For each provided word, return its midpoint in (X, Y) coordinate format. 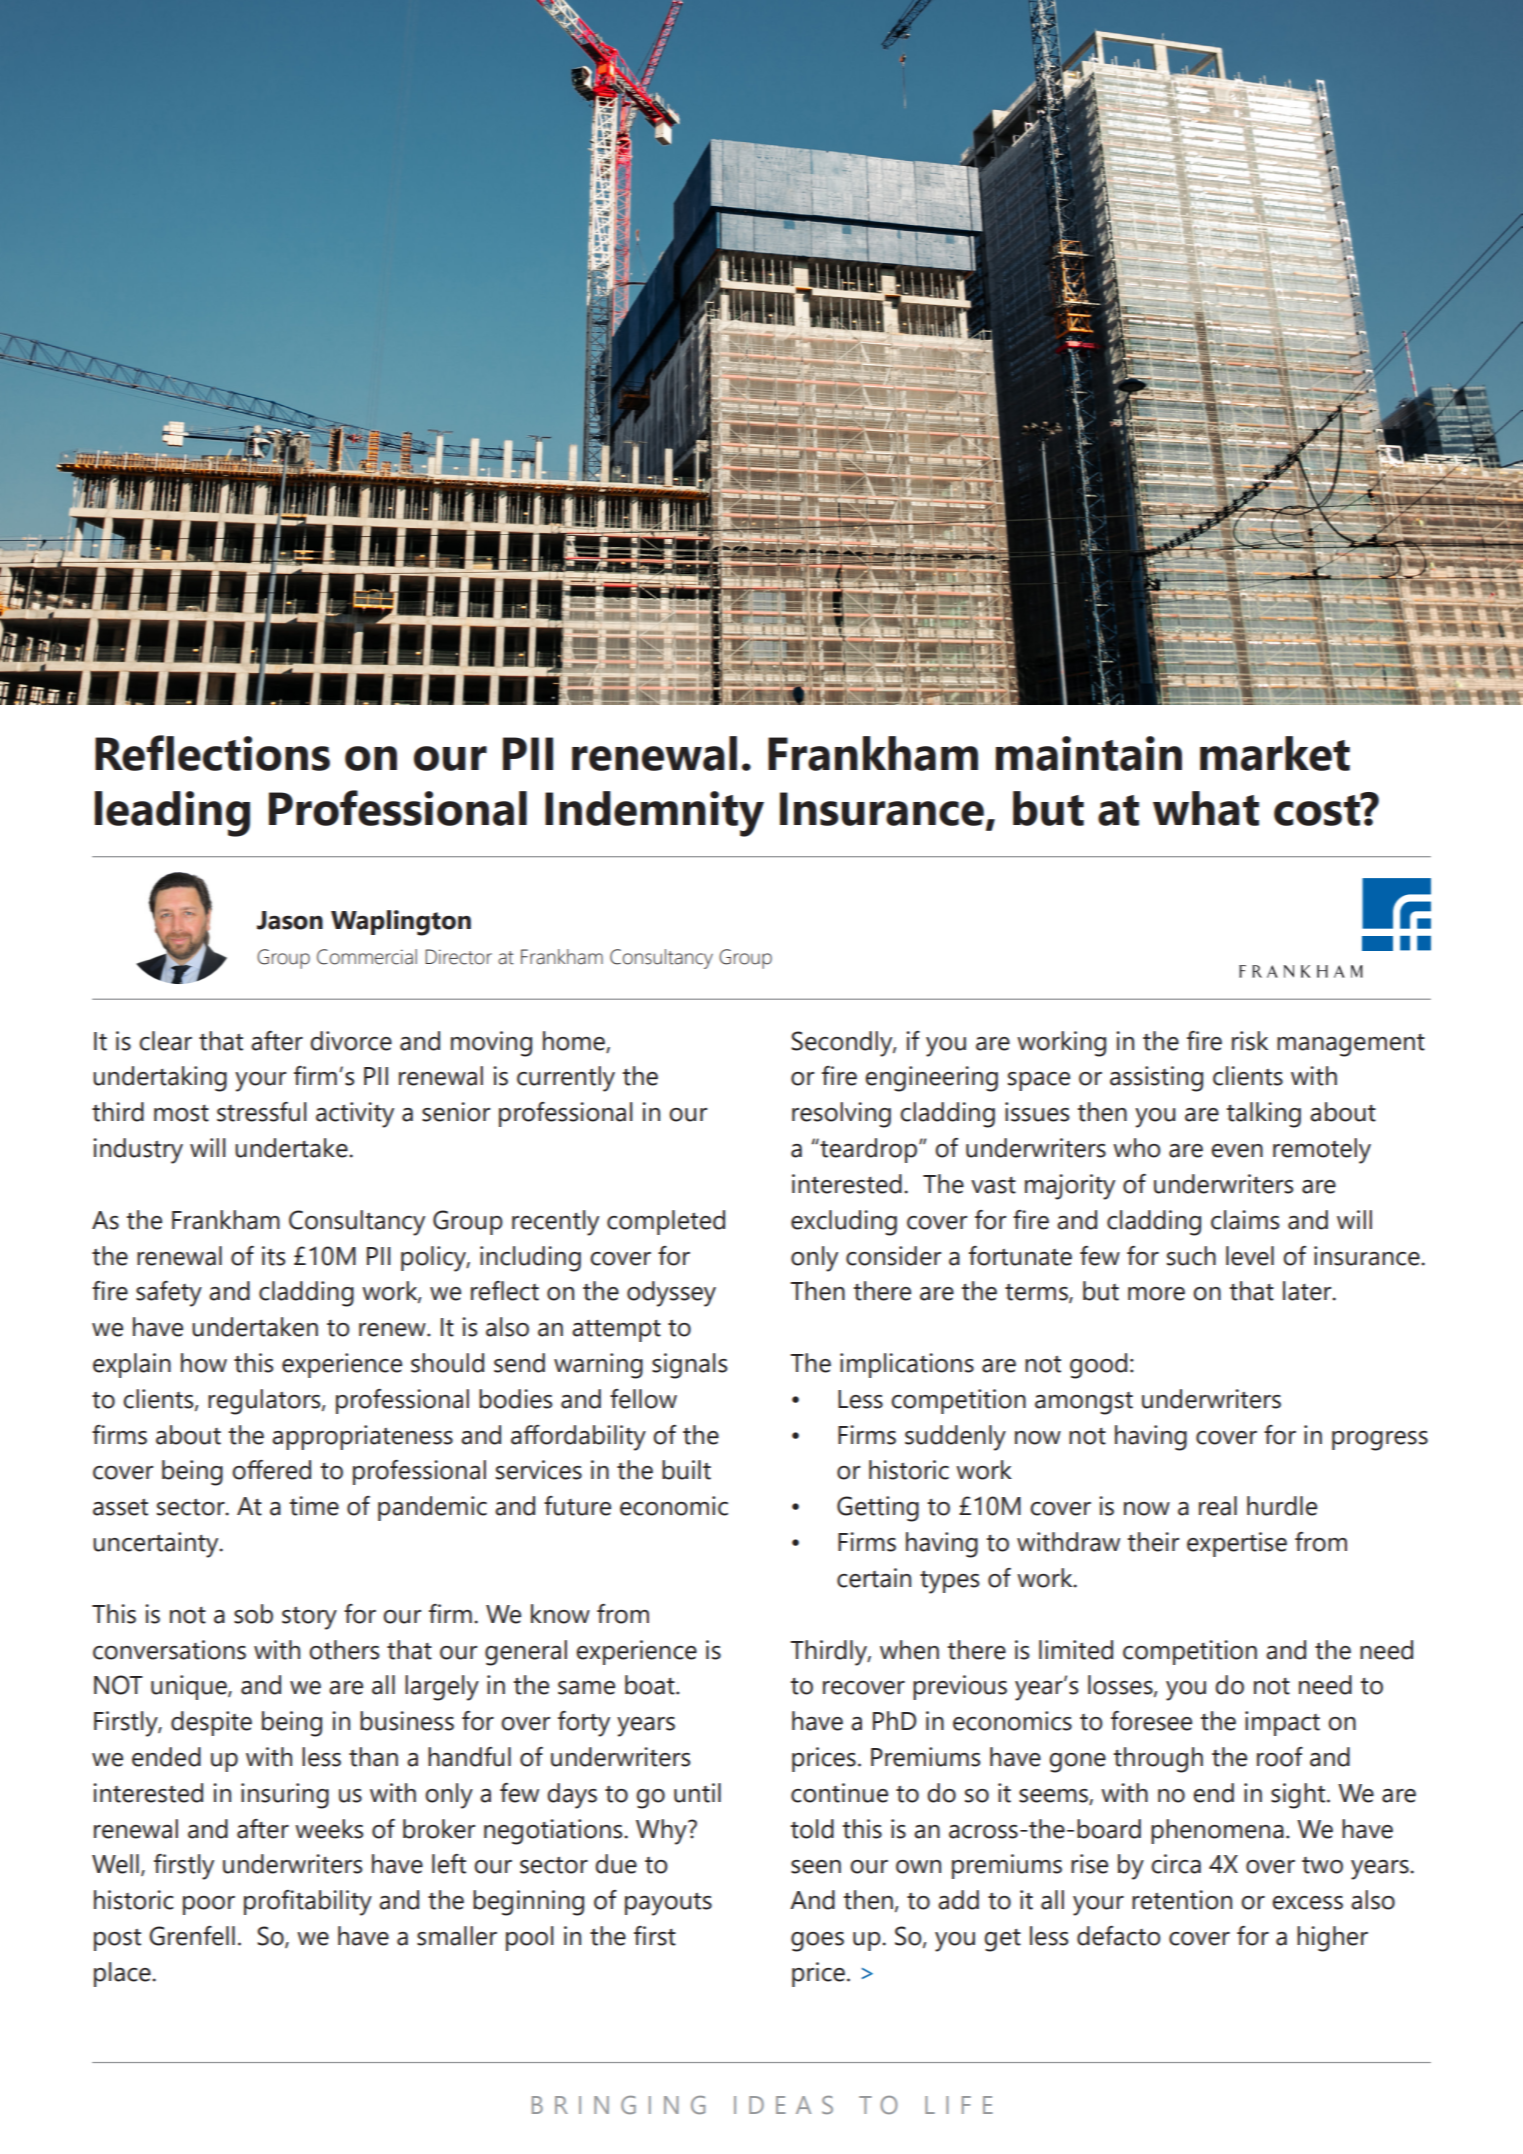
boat (651, 1685)
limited (1076, 1650)
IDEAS (783, 2105)
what (1206, 808)
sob (253, 1614)
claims (1245, 1220)
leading (172, 814)
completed (666, 1222)
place (123, 1974)
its (273, 1256)
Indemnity (654, 814)
